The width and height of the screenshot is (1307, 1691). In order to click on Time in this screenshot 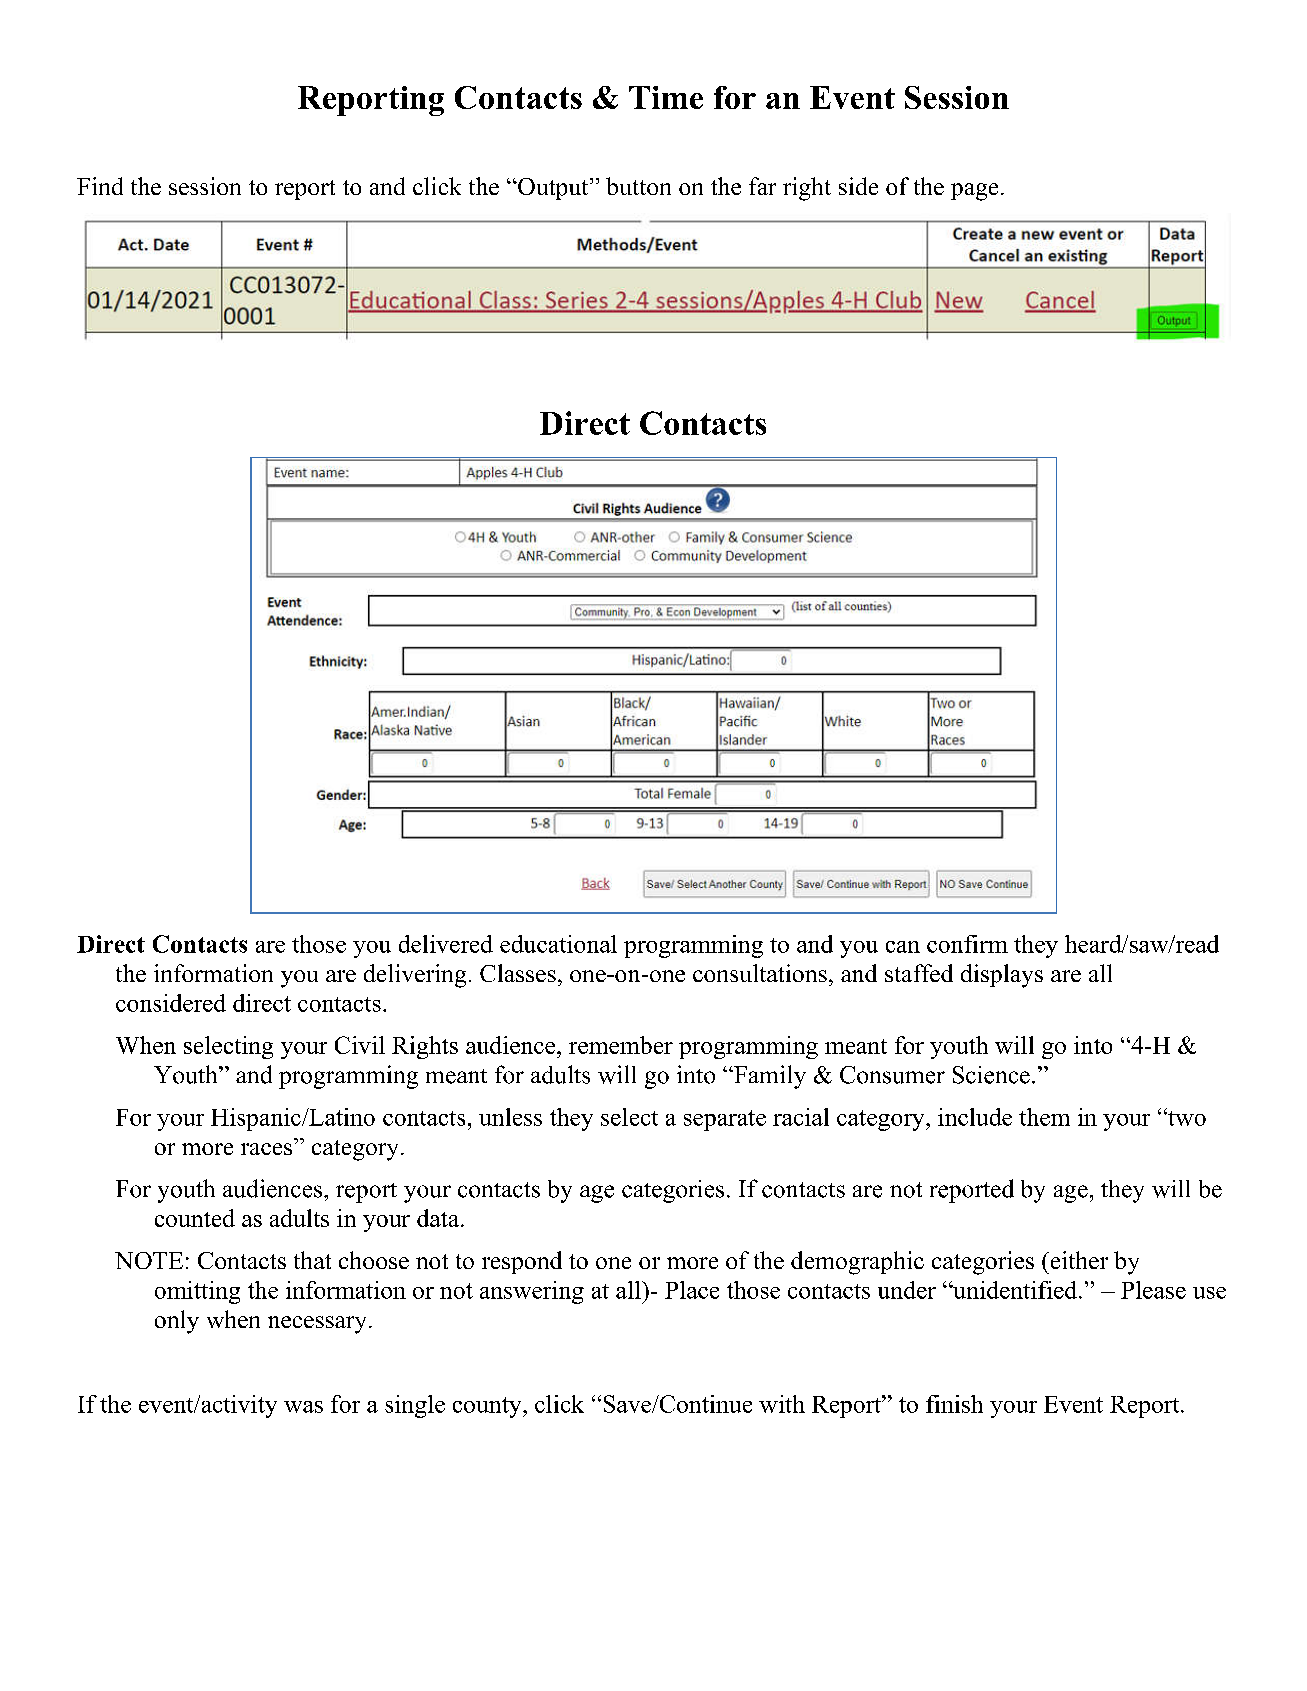, I will do `click(666, 97)`.
